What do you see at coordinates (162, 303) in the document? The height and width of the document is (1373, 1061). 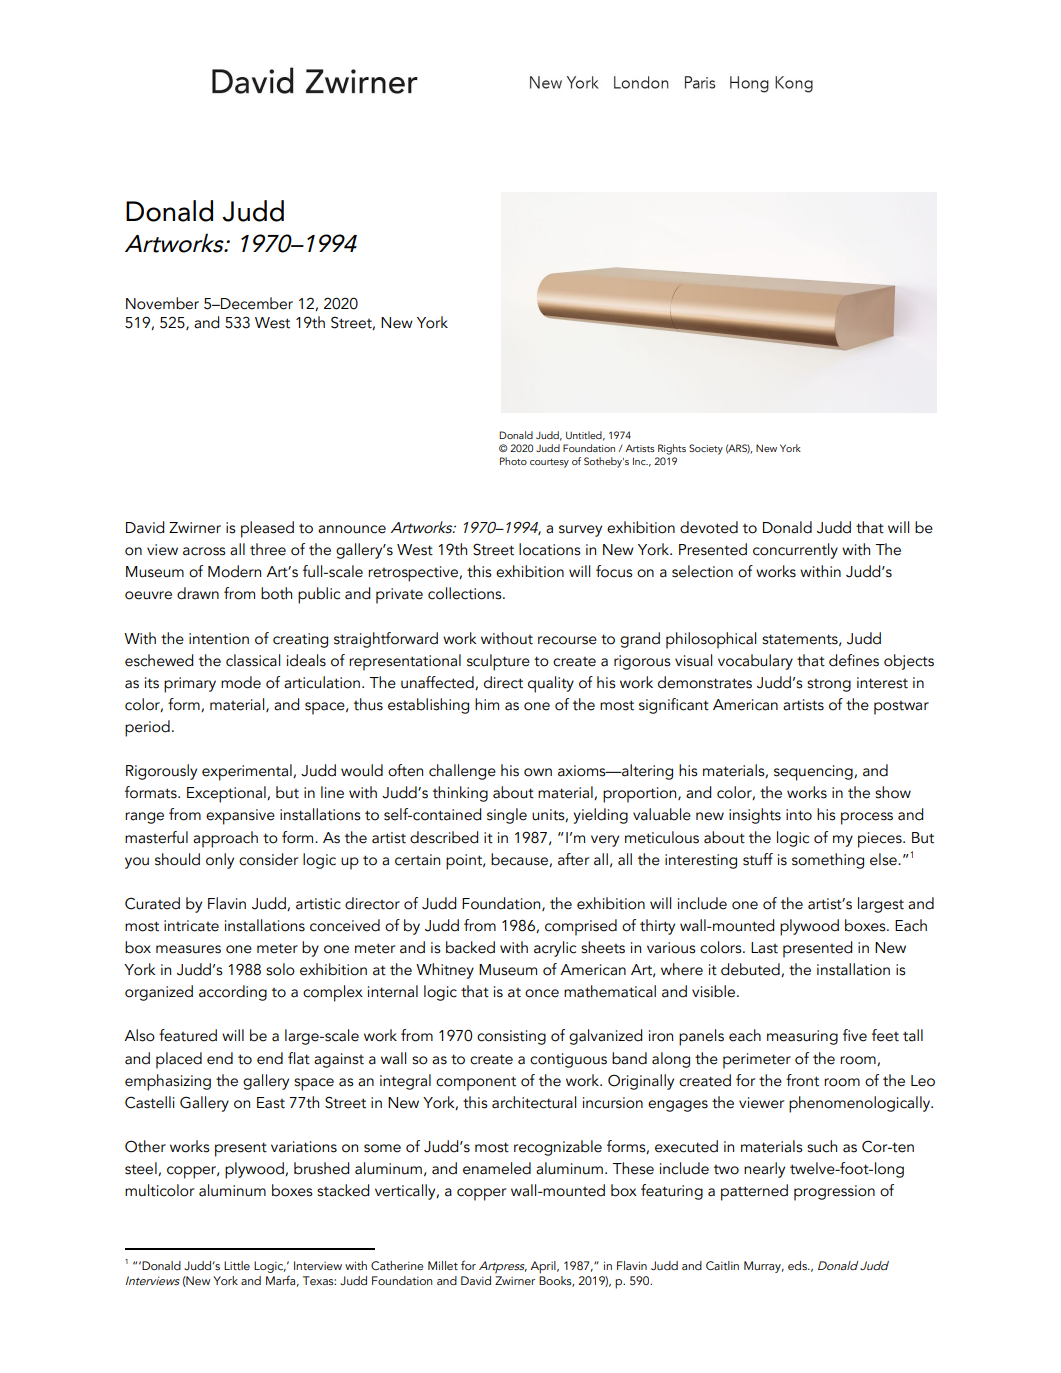 I see `November` at bounding box center [162, 303].
